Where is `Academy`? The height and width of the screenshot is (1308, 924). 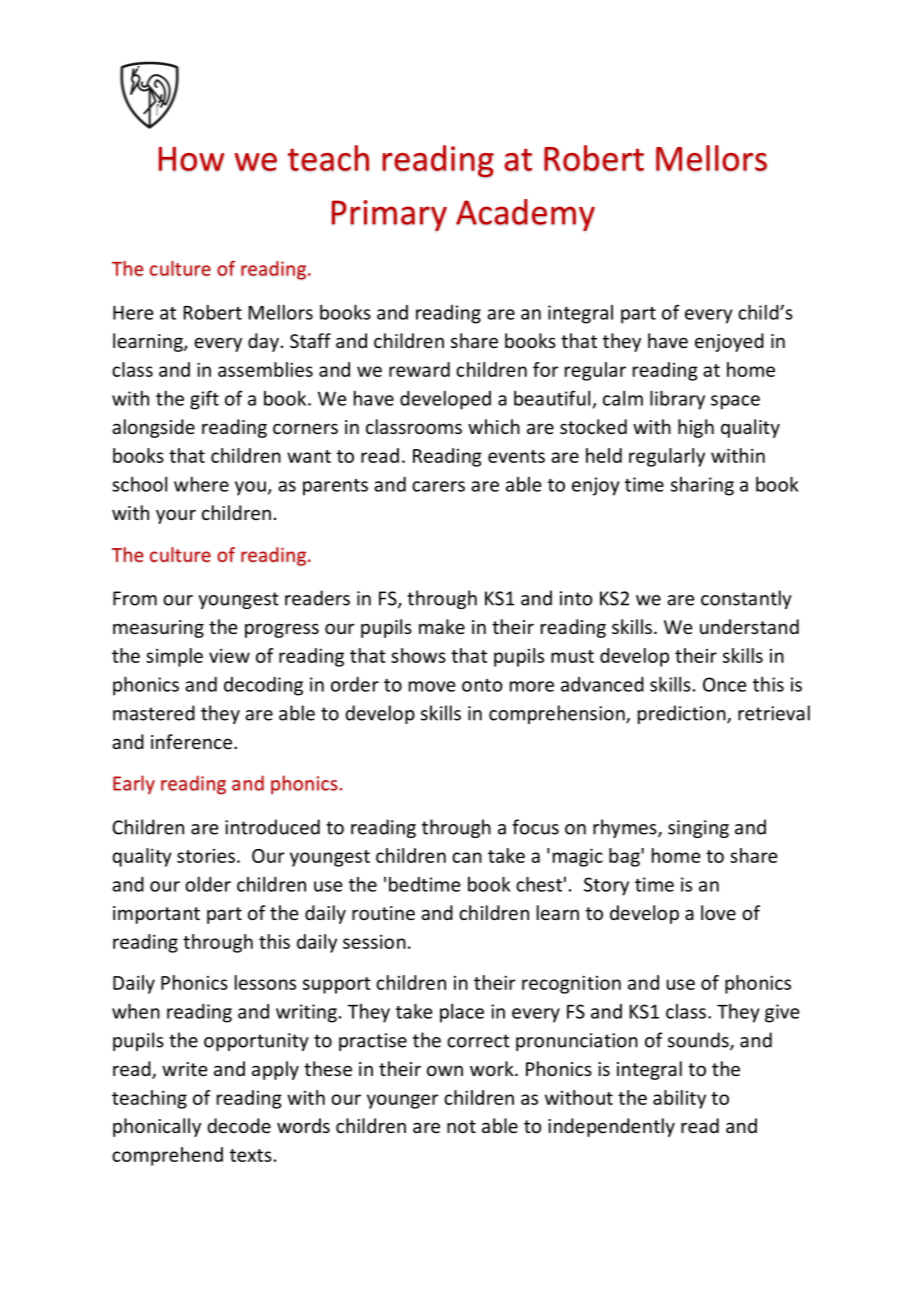 Academy is located at coordinates (525, 215).
